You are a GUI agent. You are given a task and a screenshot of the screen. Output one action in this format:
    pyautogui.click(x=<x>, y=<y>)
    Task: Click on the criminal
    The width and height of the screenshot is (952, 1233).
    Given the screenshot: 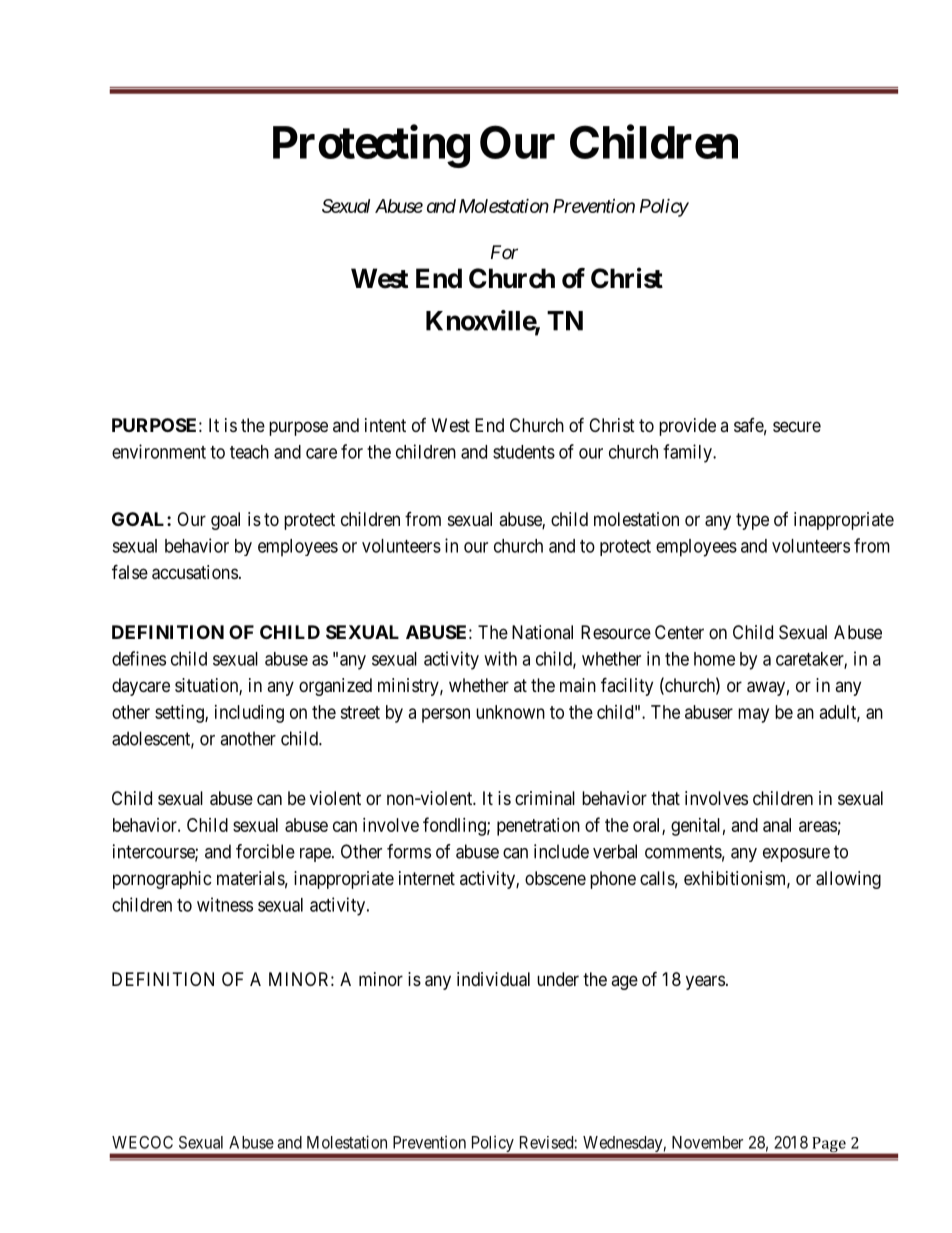 What is the action you would take?
    pyautogui.click(x=545, y=798)
